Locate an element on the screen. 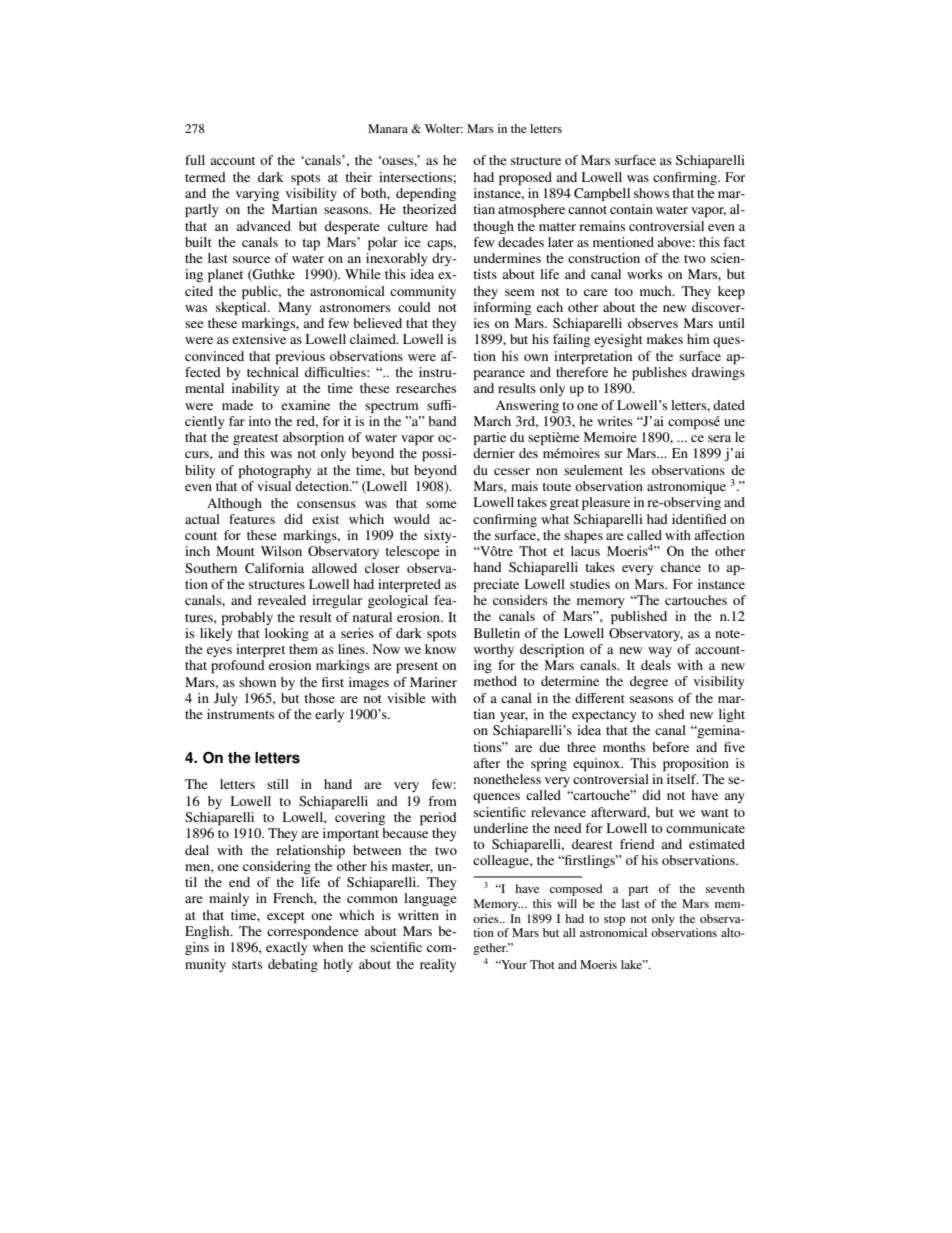 The width and height of the screenshot is (952, 1233). into is located at coordinates (260, 421).
